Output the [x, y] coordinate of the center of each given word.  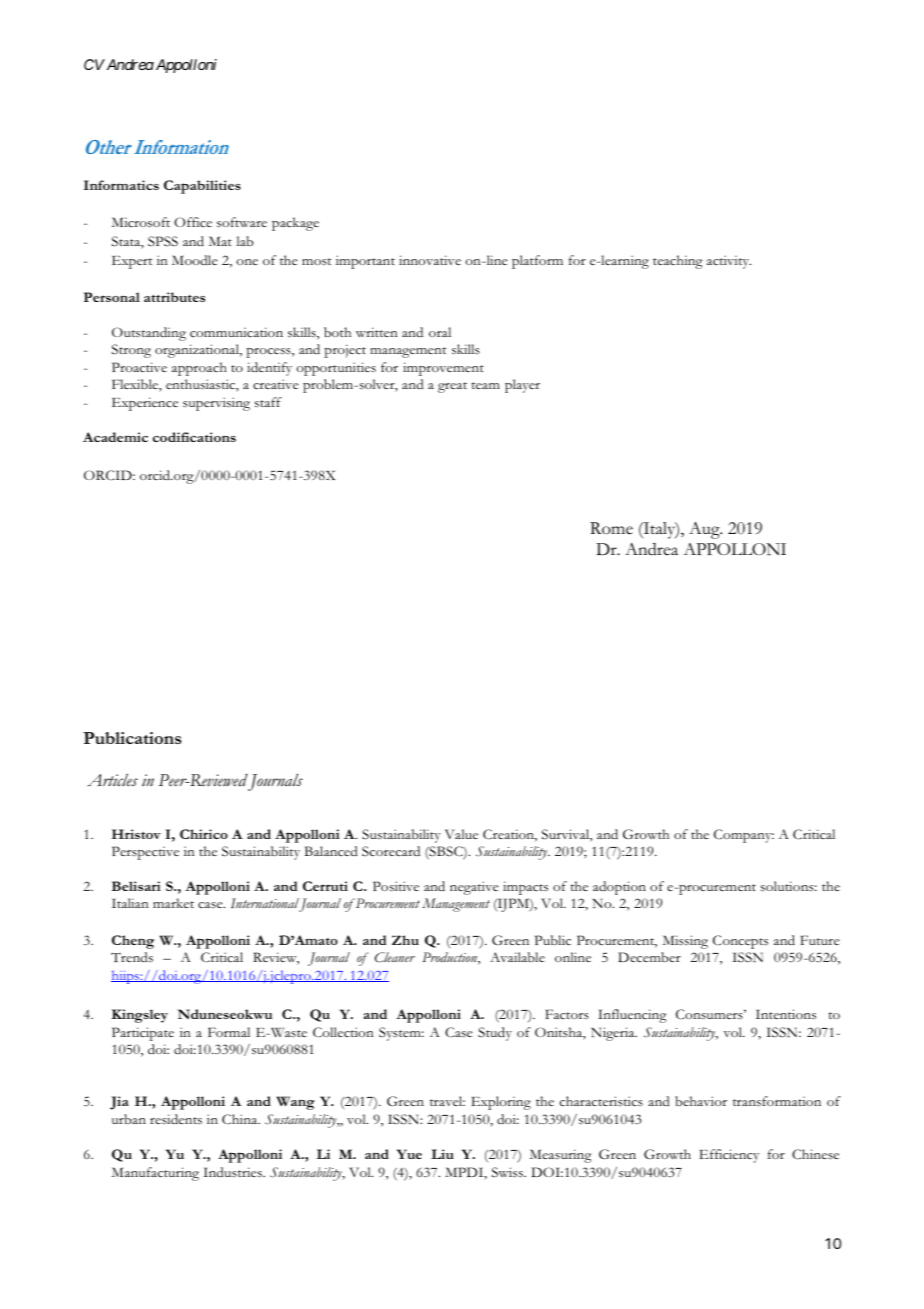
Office [193, 222]
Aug [705, 530]
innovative [430, 260]
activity [729, 262]
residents [176, 1119]
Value [461, 834]
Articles [112, 780]
